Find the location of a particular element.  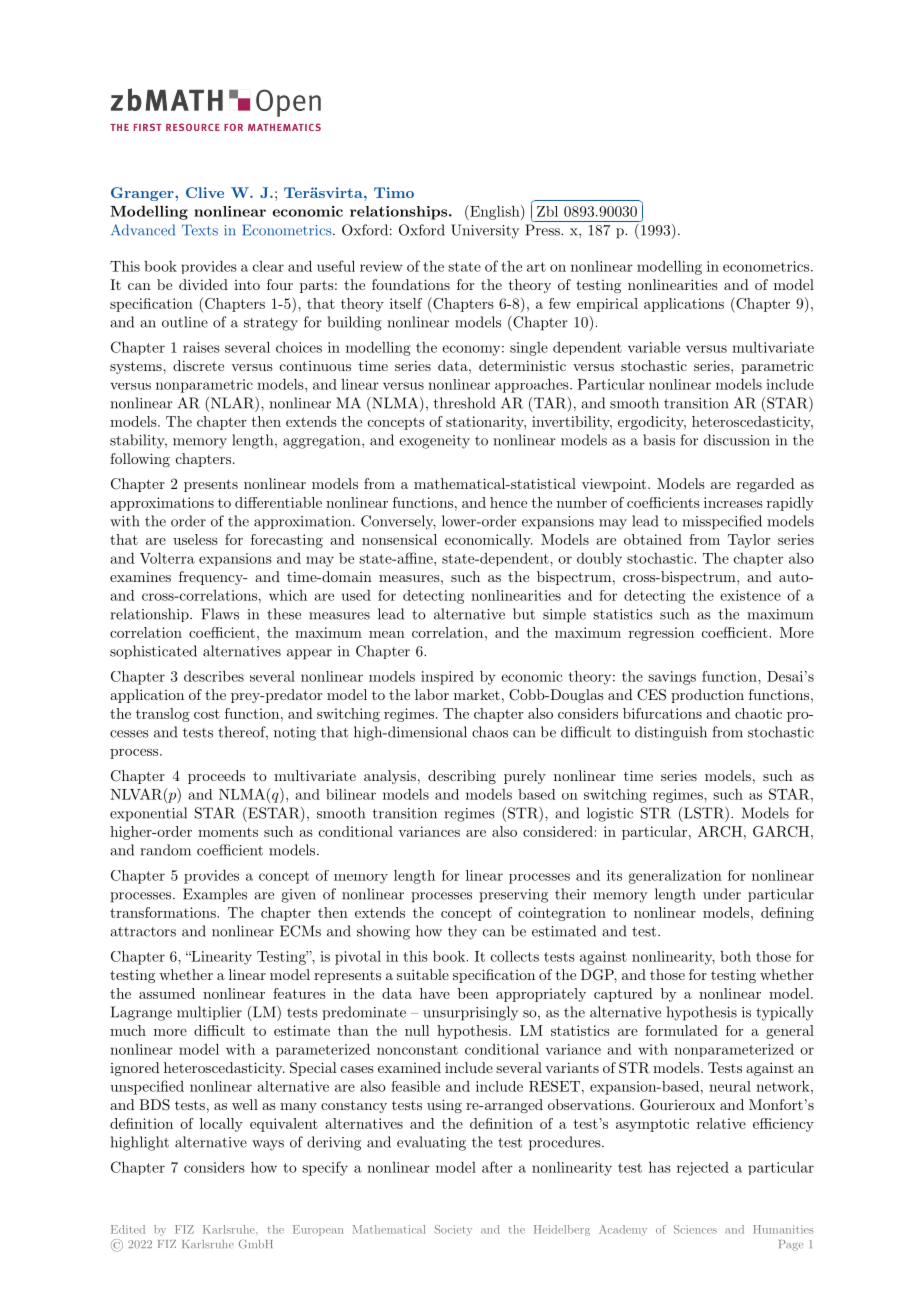

empirical is located at coordinates (607, 305).
